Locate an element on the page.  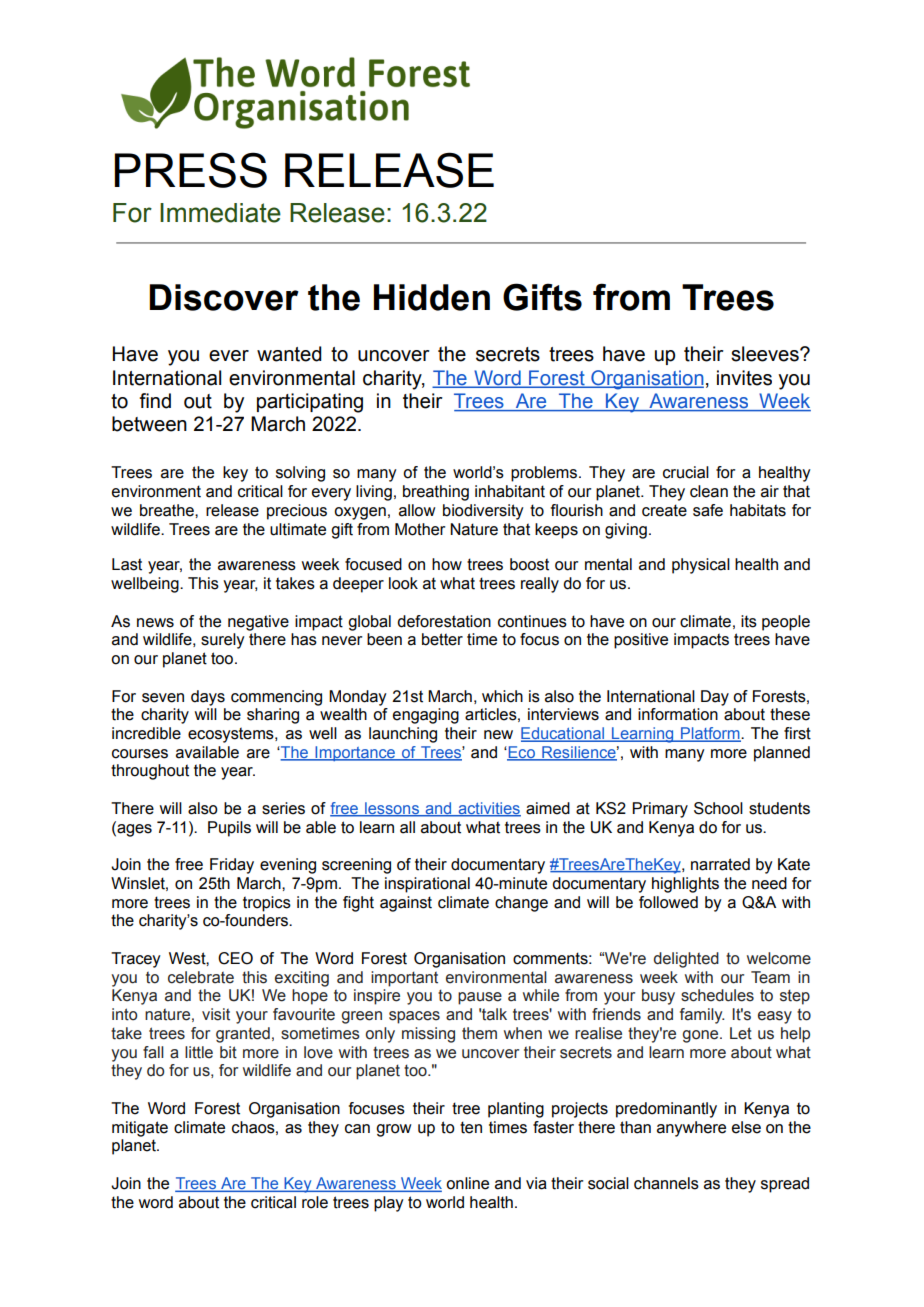
Immediate is located at coordinates (220, 213).
